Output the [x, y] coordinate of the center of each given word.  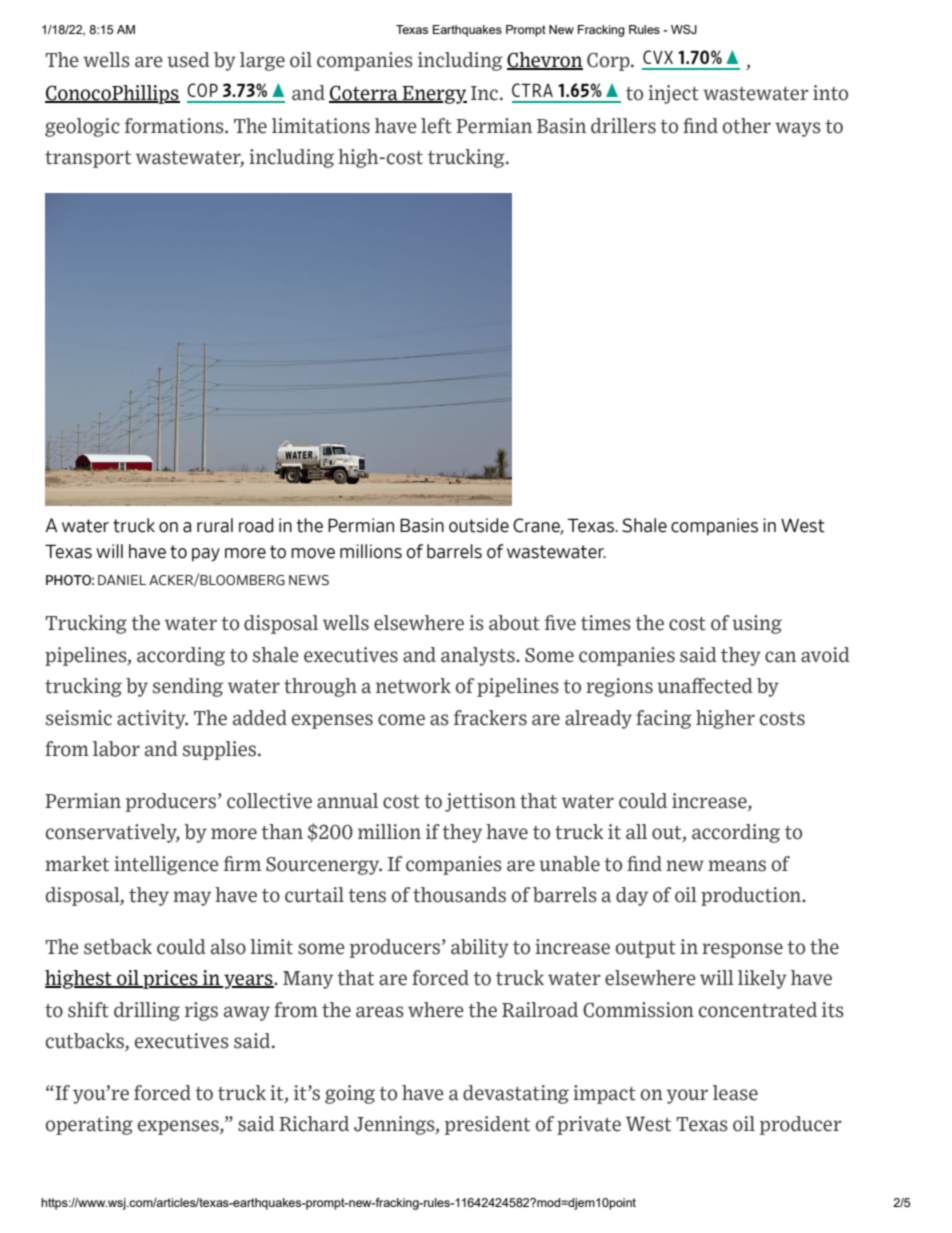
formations [175, 126]
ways [798, 129]
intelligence [166, 865]
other [747, 126]
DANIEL [122, 580]
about [514, 623]
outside [479, 525]
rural [215, 525]
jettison [480, 802]
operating [89, 1125]
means [737, 866]
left [436, 126]
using [757, 624]
